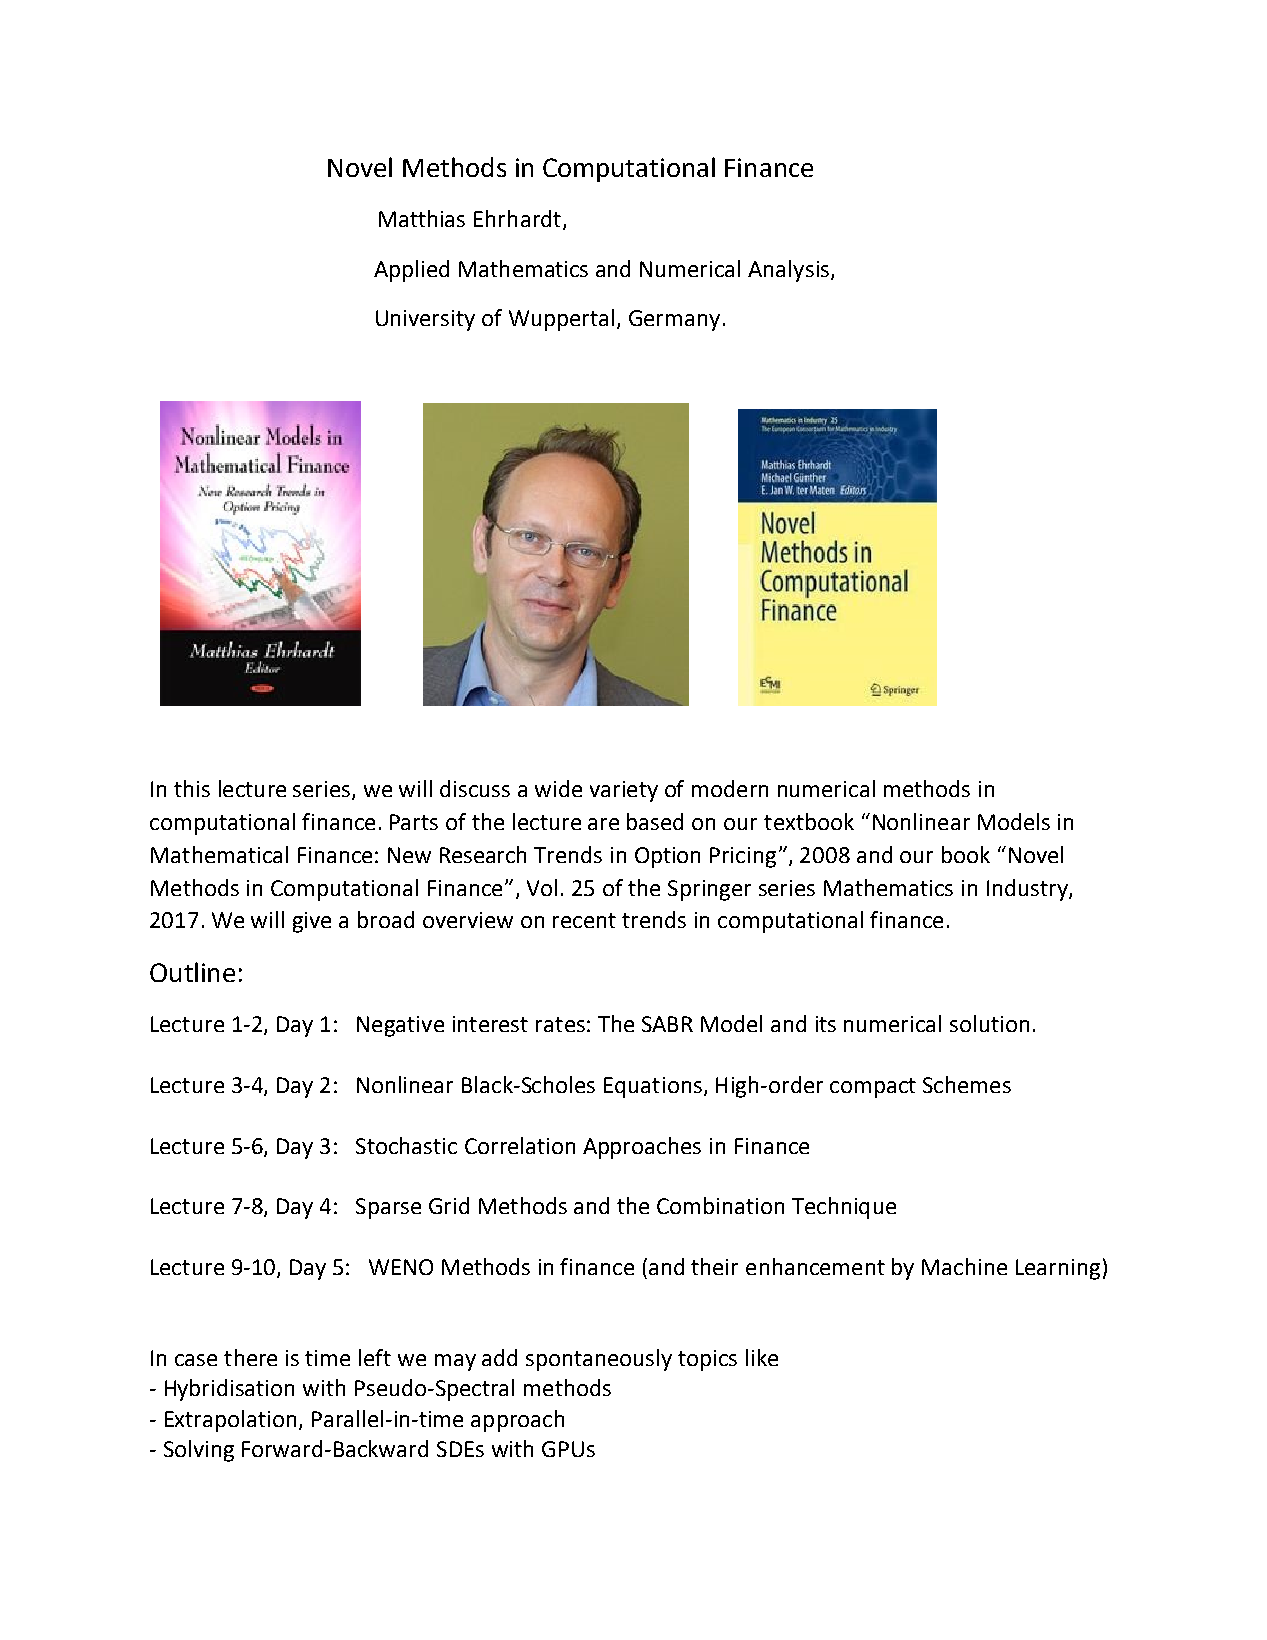  What do you see at coordinates (599, 1360) in the screenshot?
I see `spontaneously` at bounding box center [599, 1360].
